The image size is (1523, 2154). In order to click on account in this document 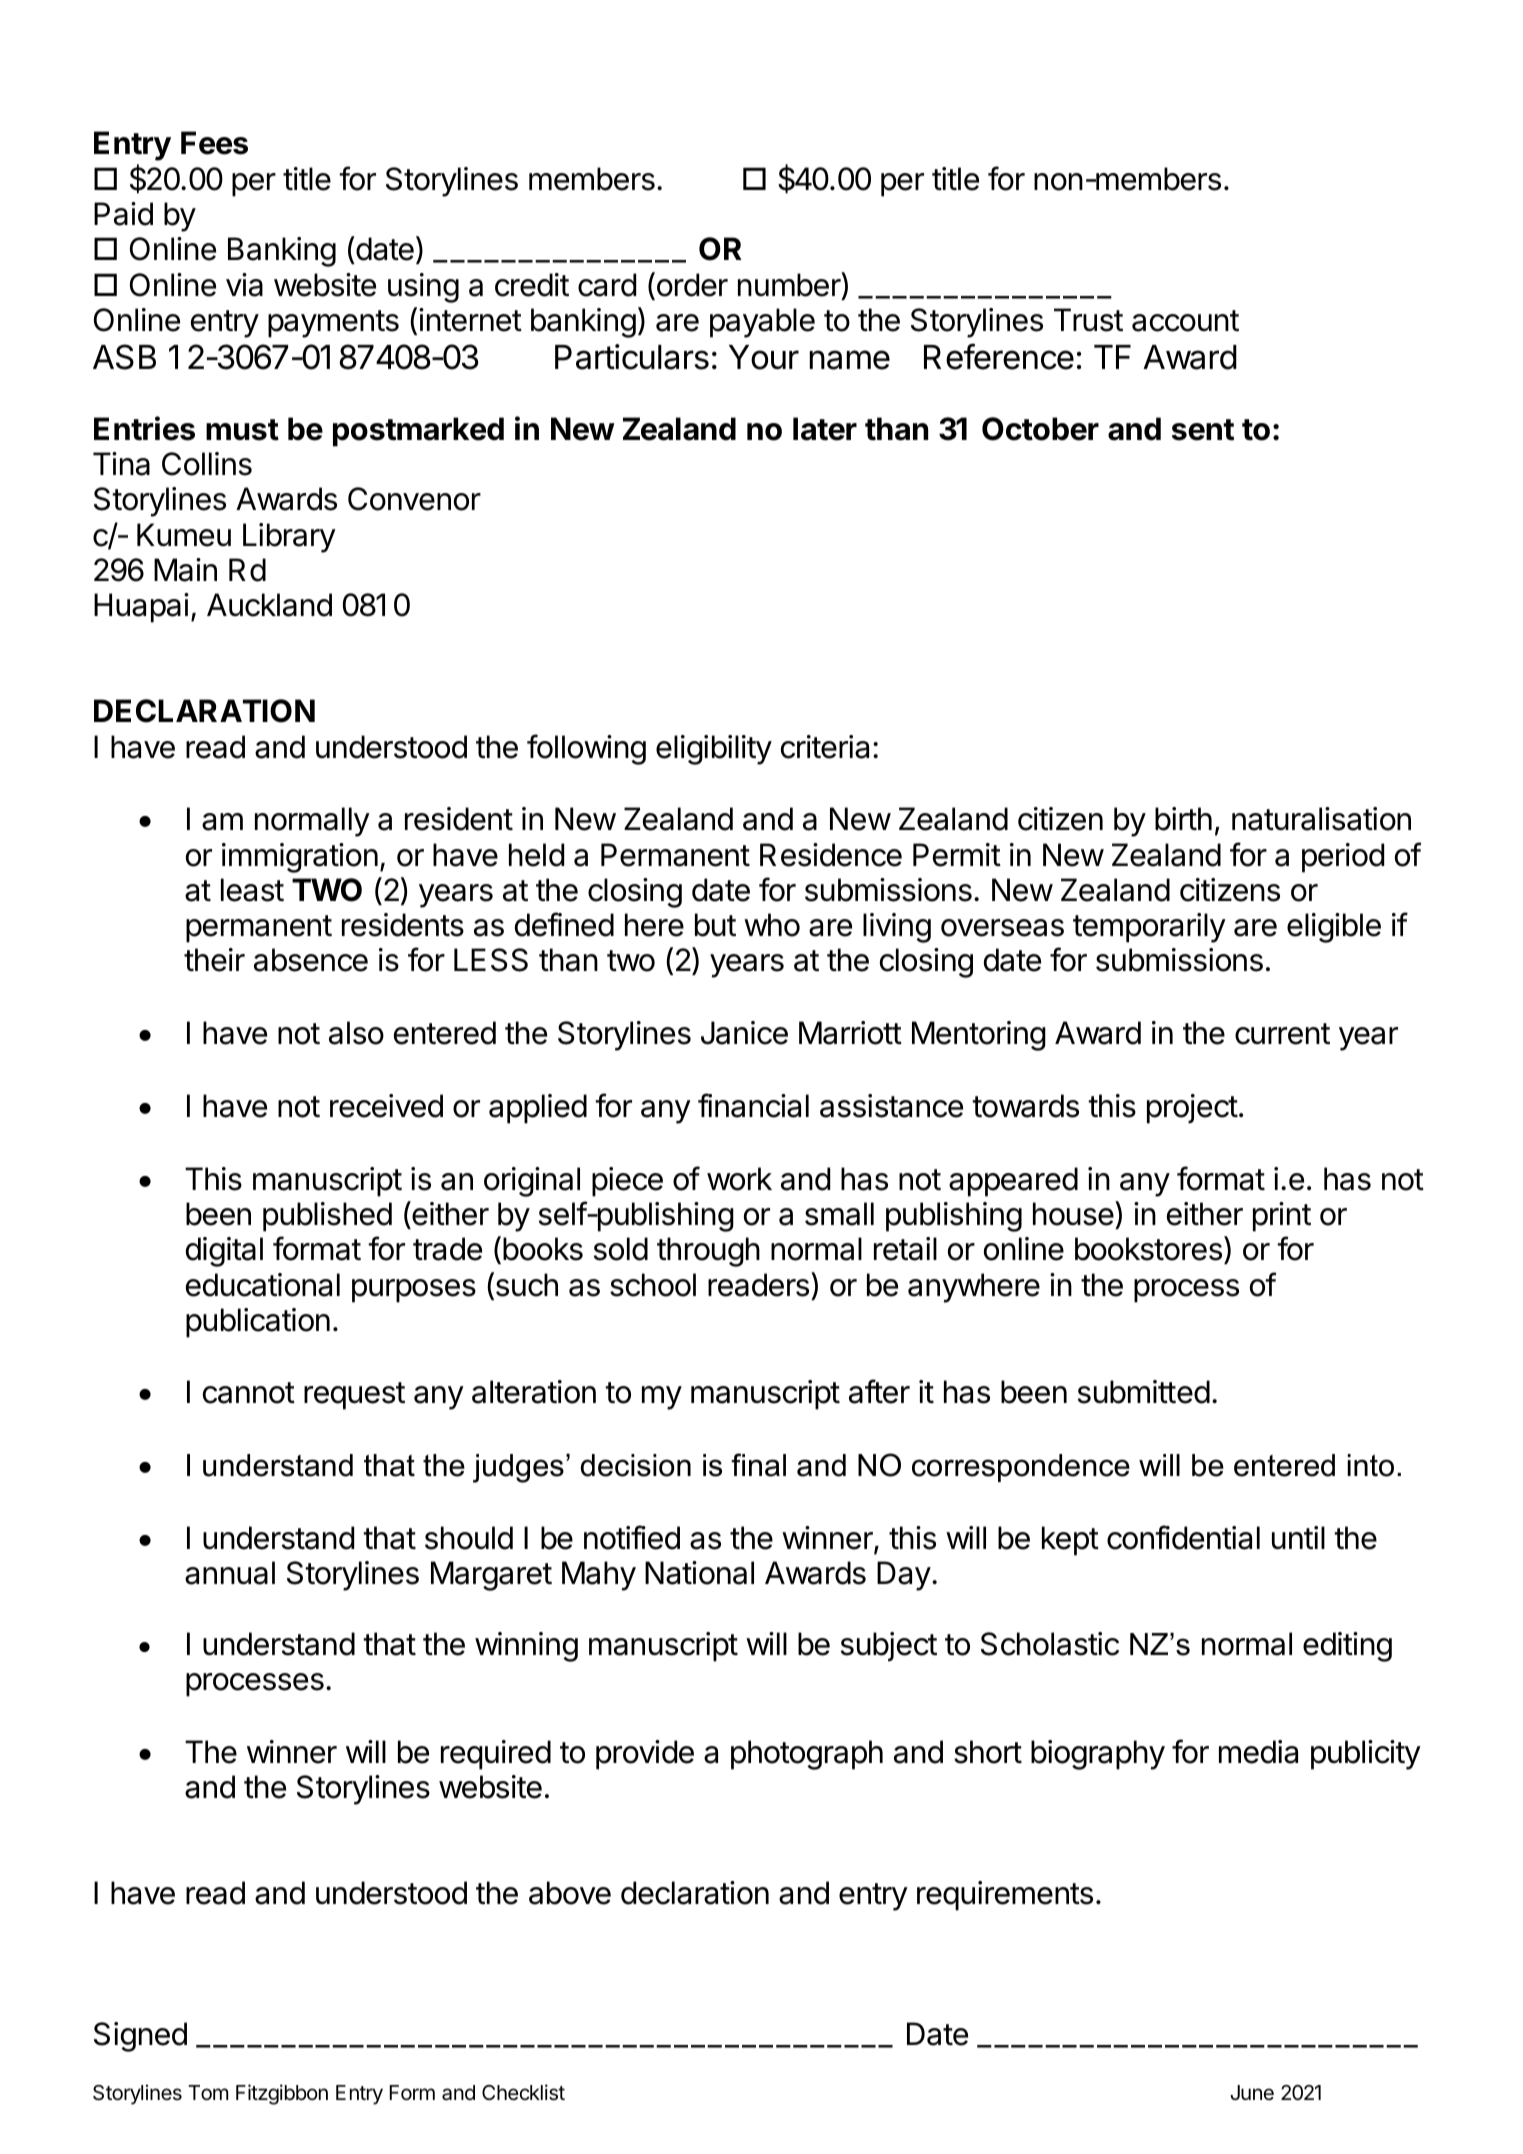, I will do `click(1185, 321)`.
